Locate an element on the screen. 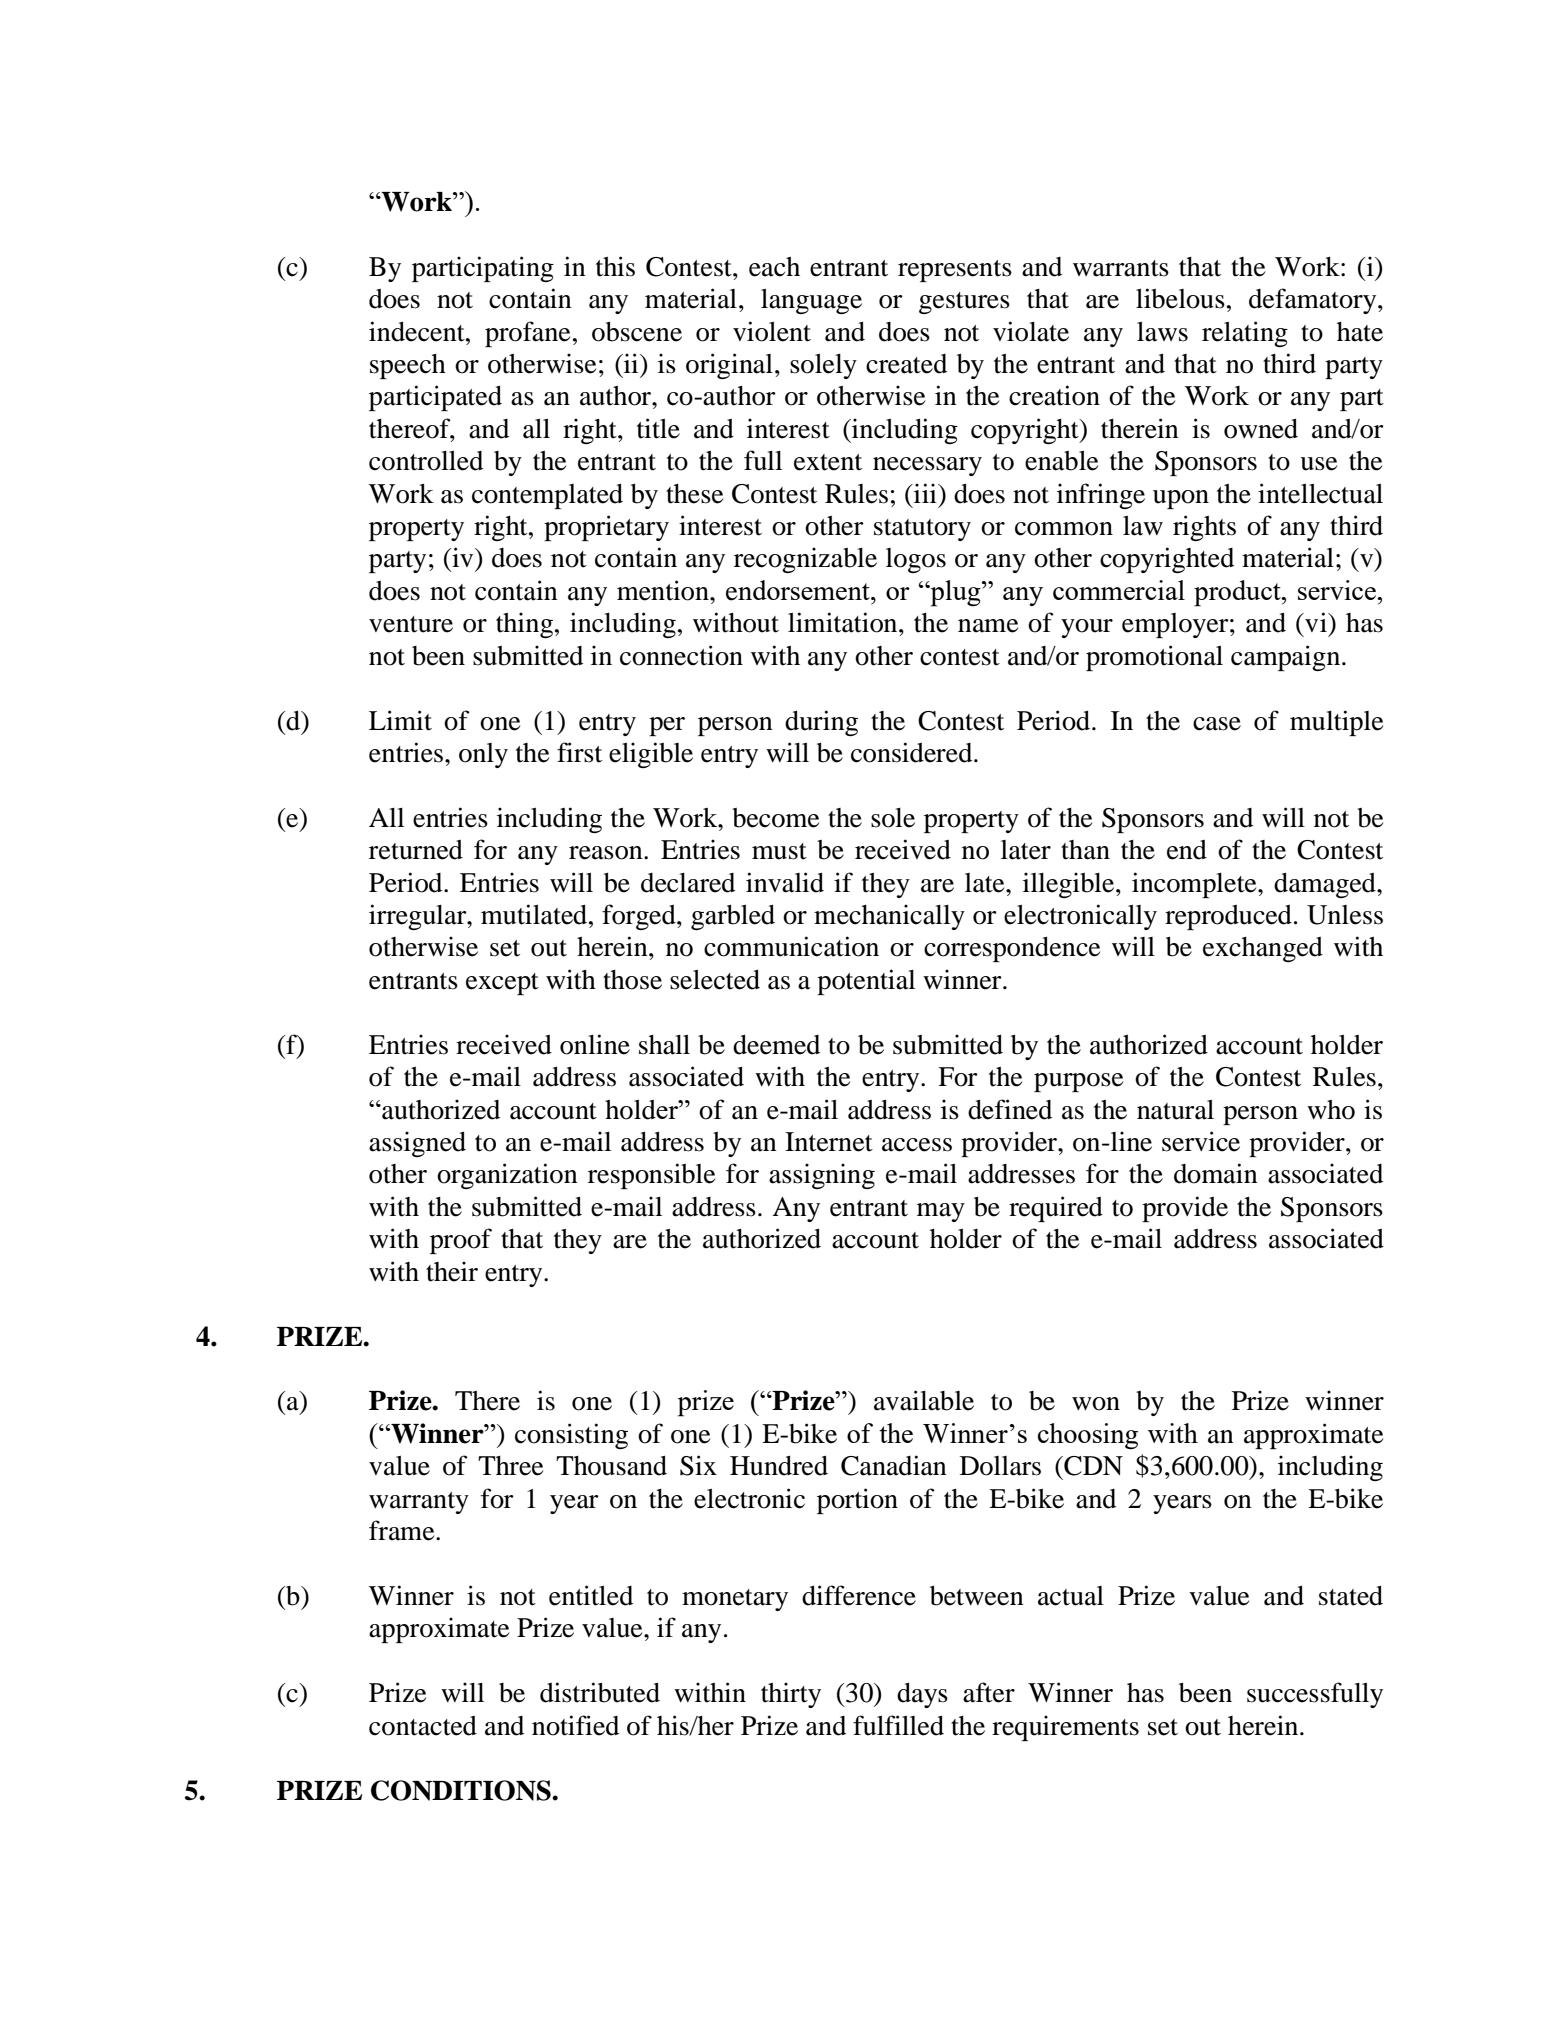  potential is located at coordinates (866, 982).
